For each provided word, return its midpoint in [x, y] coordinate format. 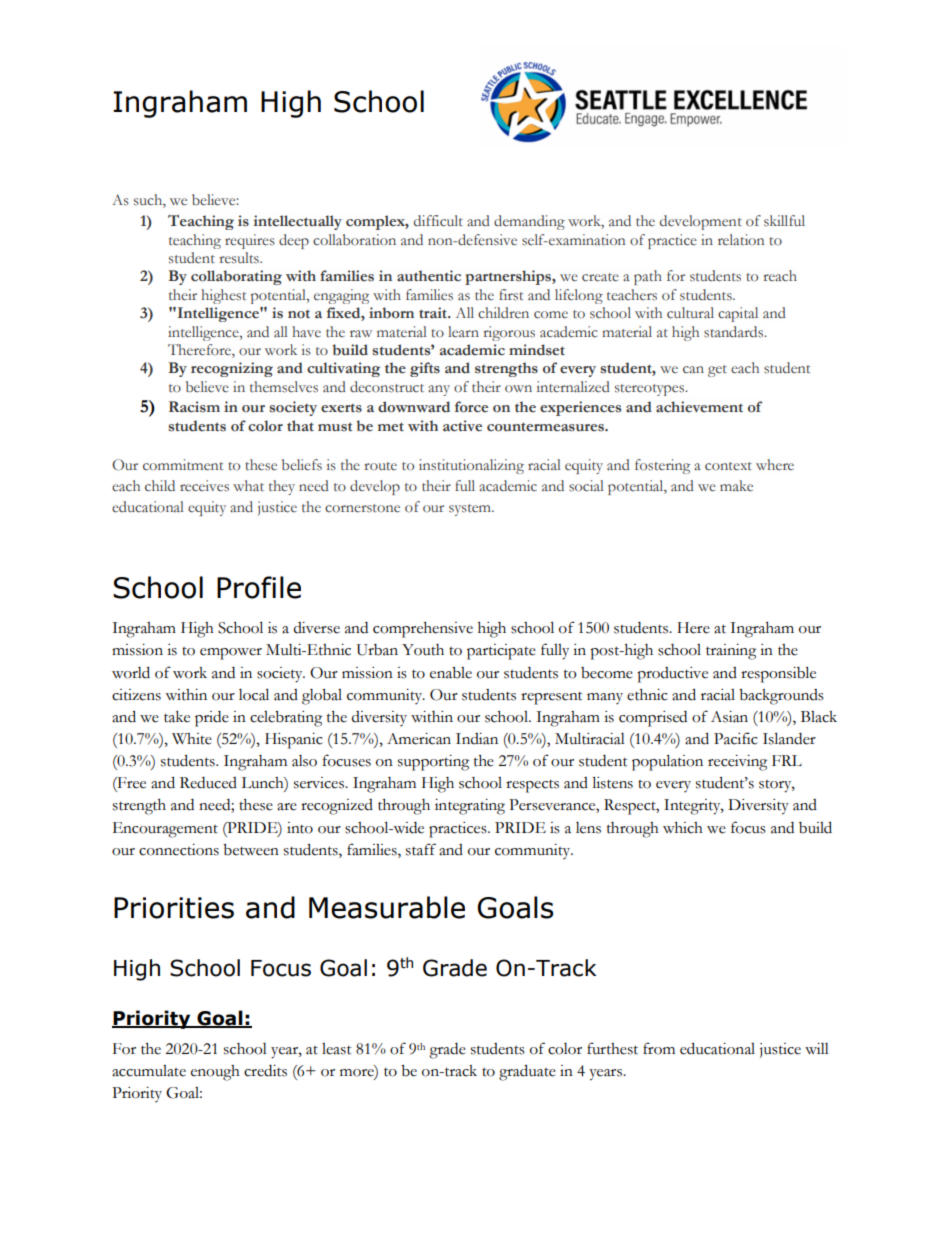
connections [179, 850]
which [683, 828]
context [728, 466]
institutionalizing [471, 466]
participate [501, 652]
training [731, 652]
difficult [438, 221]
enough [215, 1073]
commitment [183, 465]
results [240, 258]
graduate [527, 1072]
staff [421, 849]
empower [231, 654]
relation [741, 239]
